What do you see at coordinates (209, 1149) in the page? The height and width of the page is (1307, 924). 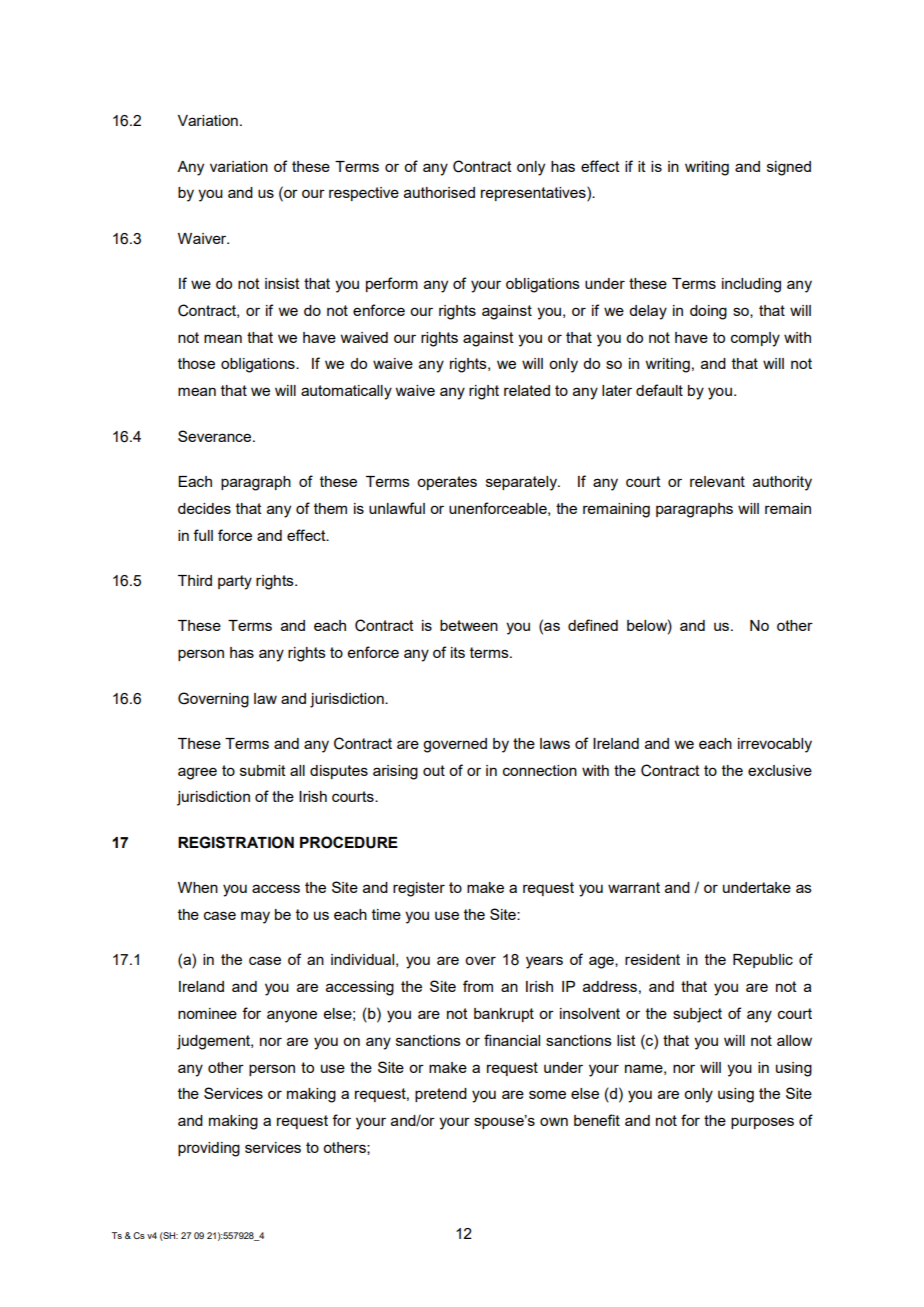 I see `providing` at bounding box center [209, 1149].
